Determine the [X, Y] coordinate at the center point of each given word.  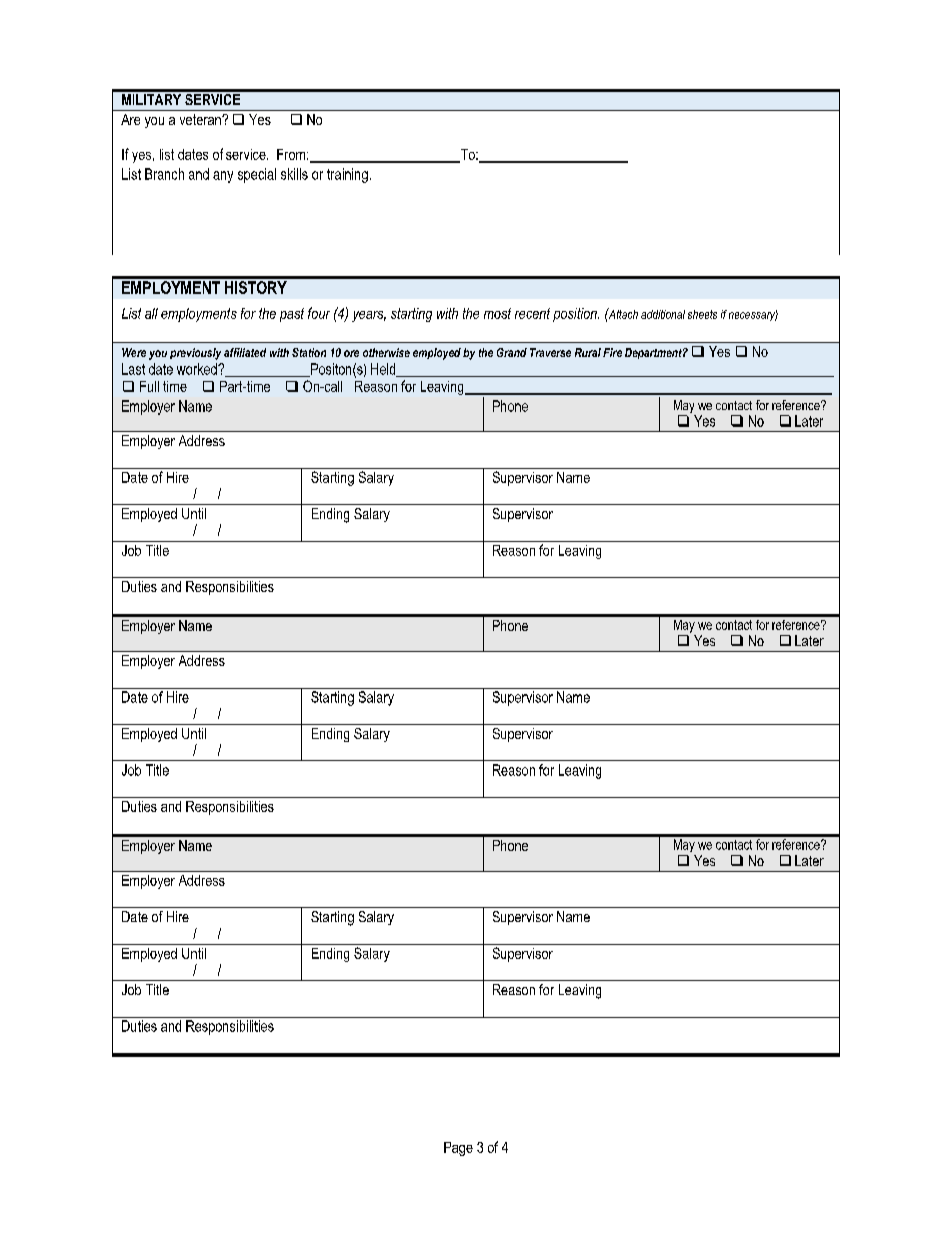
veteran [201, 119]
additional [663, 314]
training [347, 175]
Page [458, 1149]
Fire [612, 352]
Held [384, 370]
